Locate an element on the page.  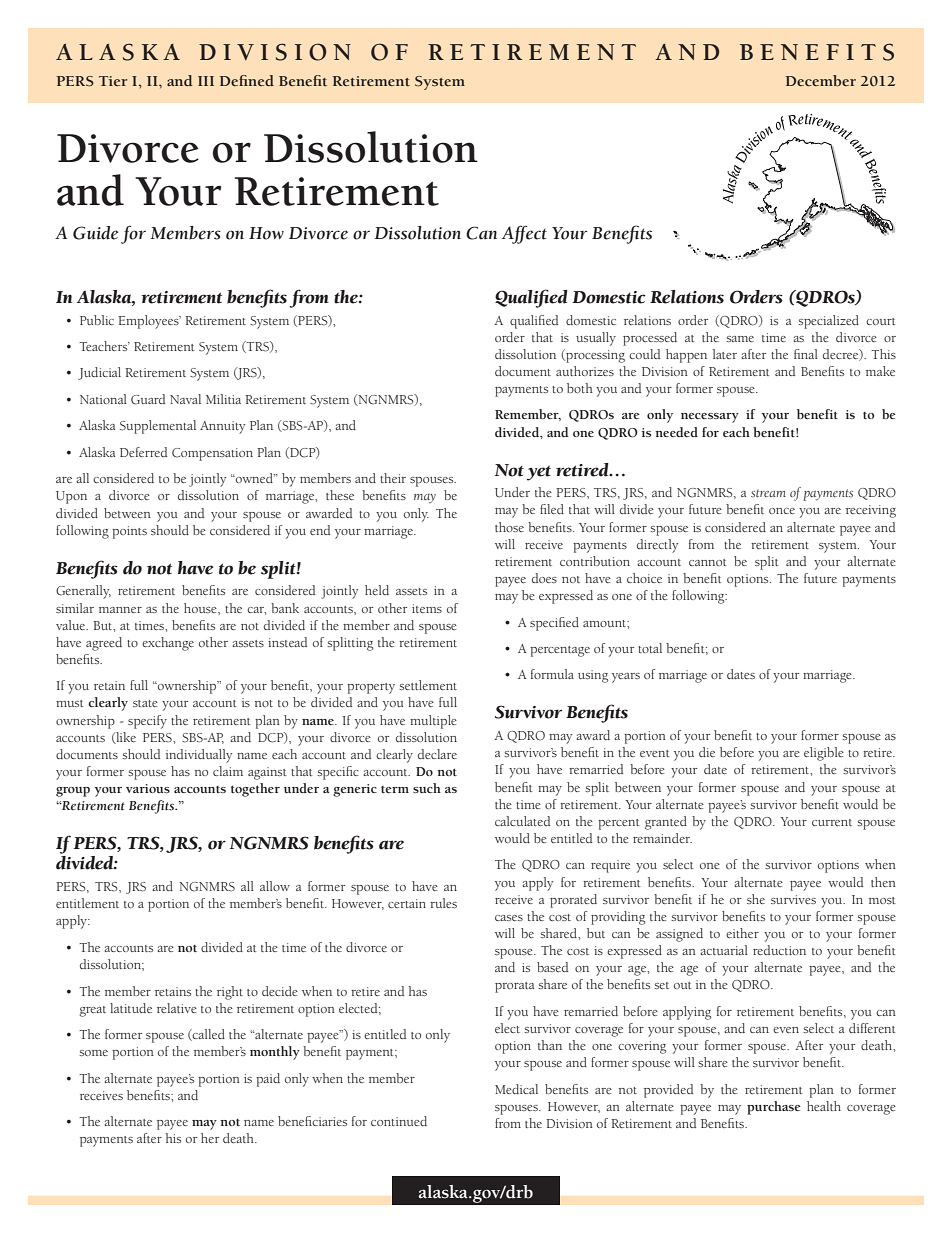
Employees is located at coordinates (149, 322).
